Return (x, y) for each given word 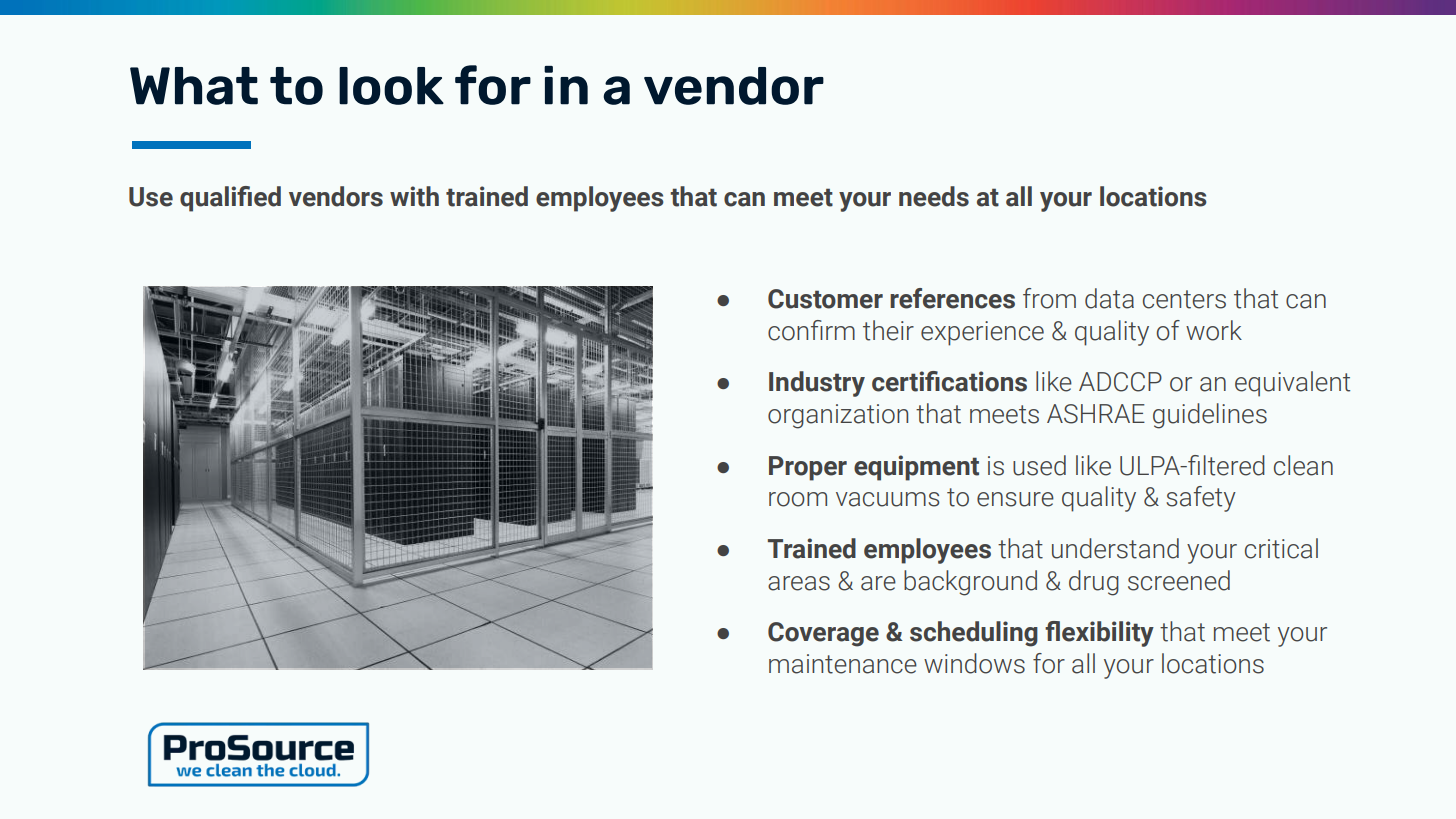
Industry (817, 384)
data (1109, 298)
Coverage (823, 634)
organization (838, 416)
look (391, 86)
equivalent (1292, 384)
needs (934, 196)
